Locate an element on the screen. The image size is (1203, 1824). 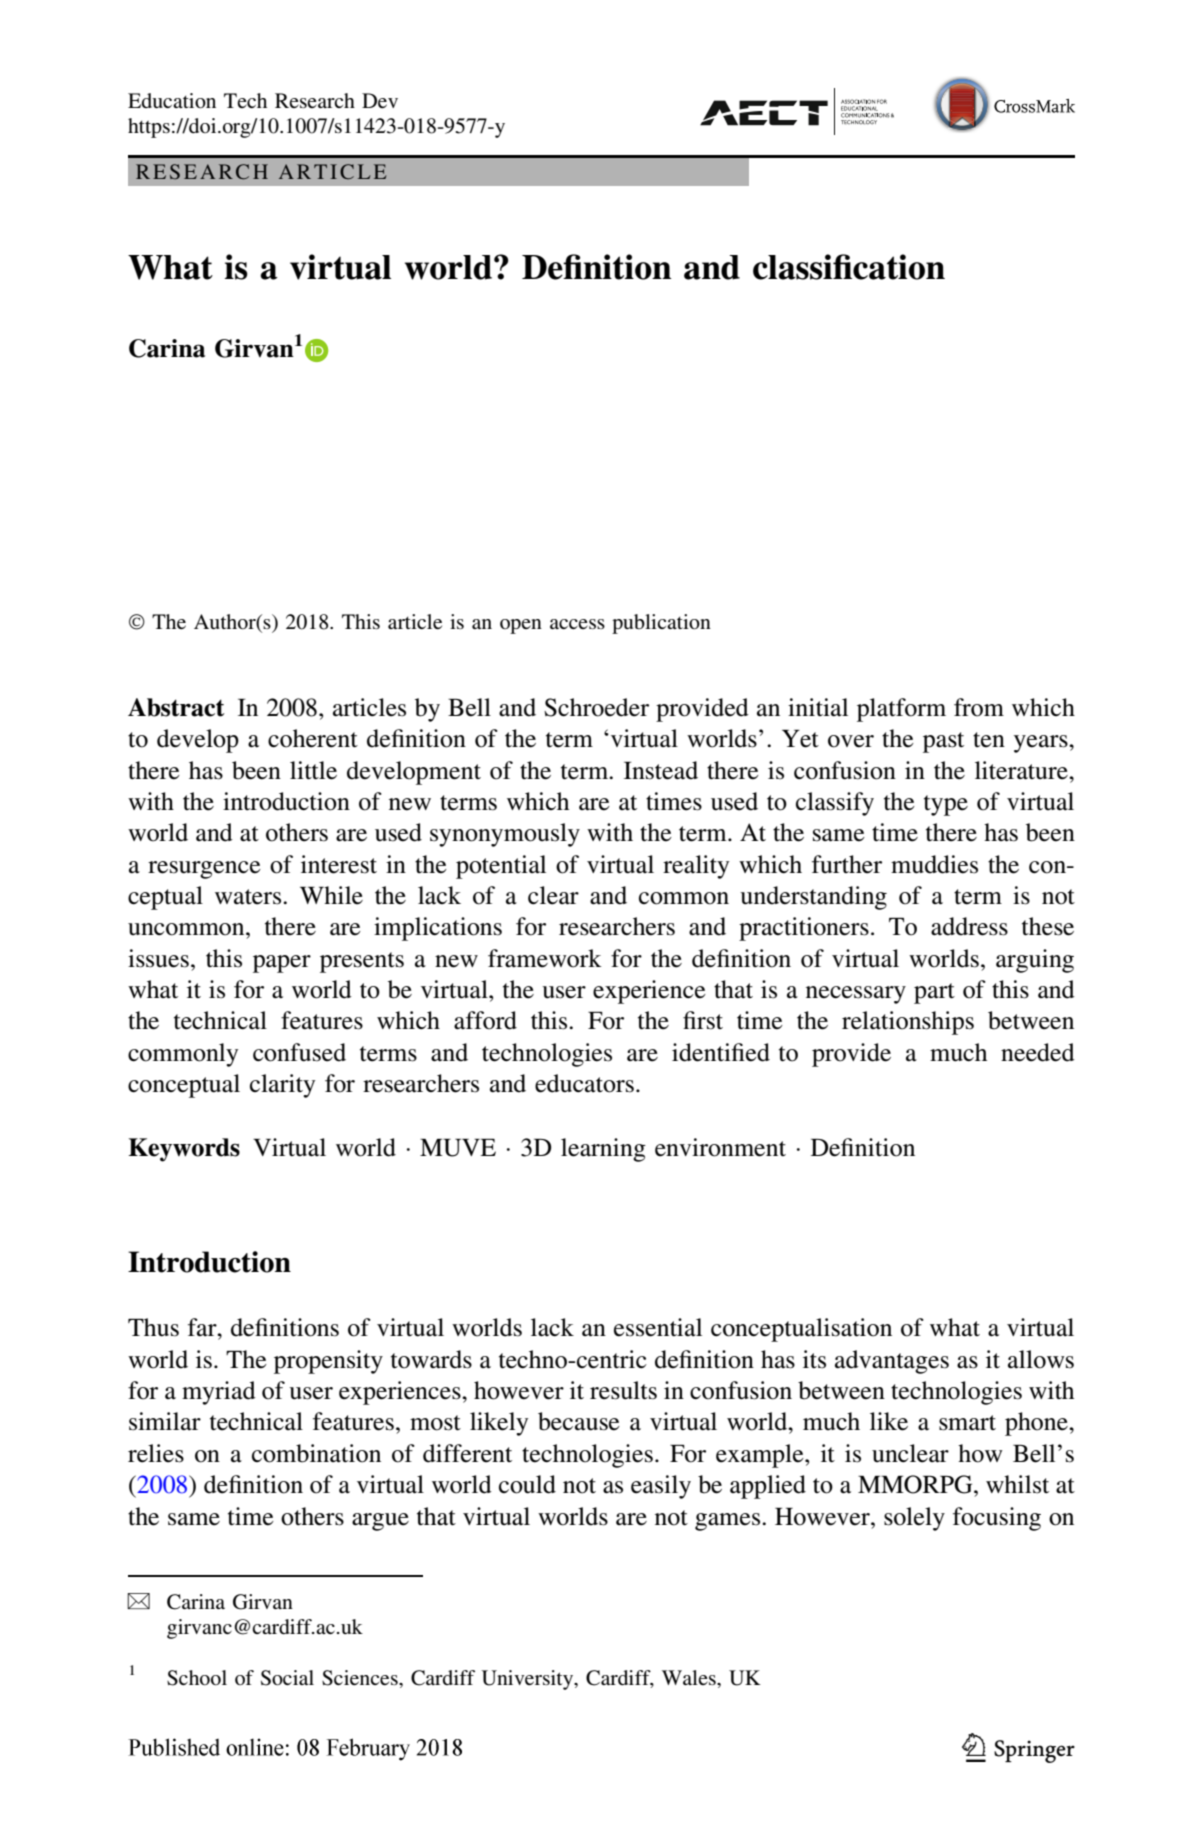
educators is located at coordinates (584, 1083).
